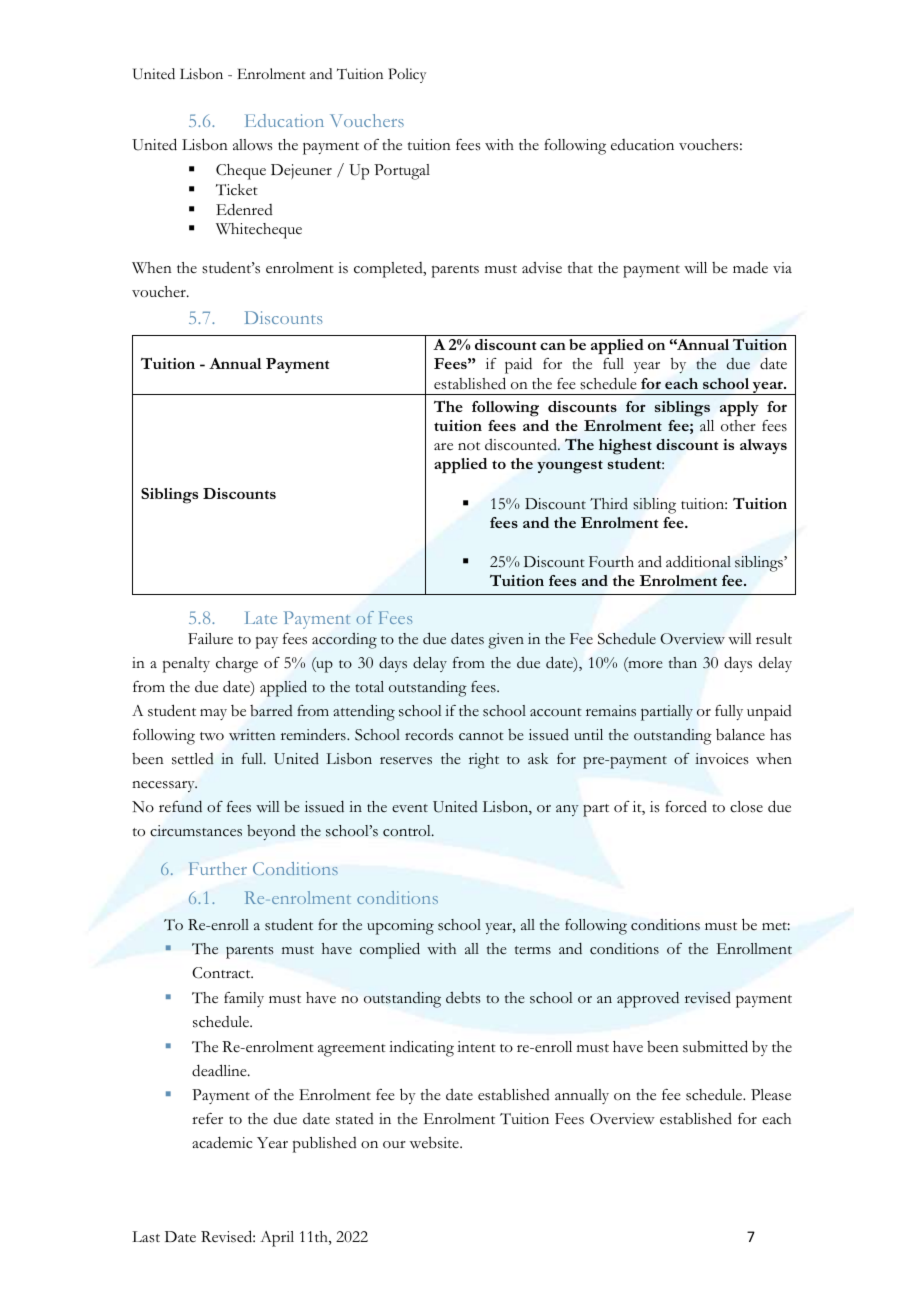 Image resolution: width=924 pixels, height=1308 pixels. Describe the element at coordinates (408, 831) in the document. I see `control` at that location.
